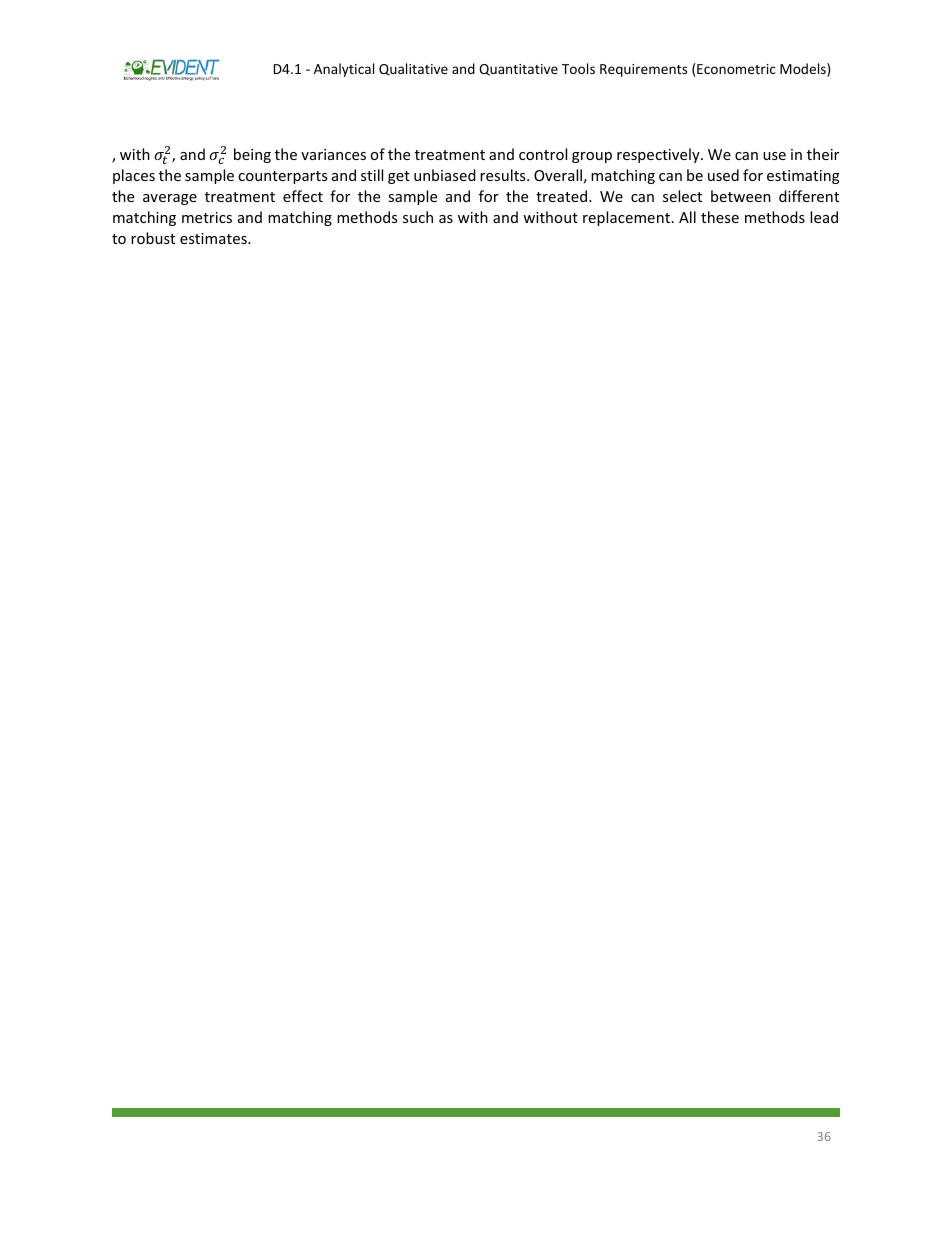 This screenshot has height=1233, width=952. Describe the element at coordinates (504, 175) in the screenshot. I see `results` at that location.
